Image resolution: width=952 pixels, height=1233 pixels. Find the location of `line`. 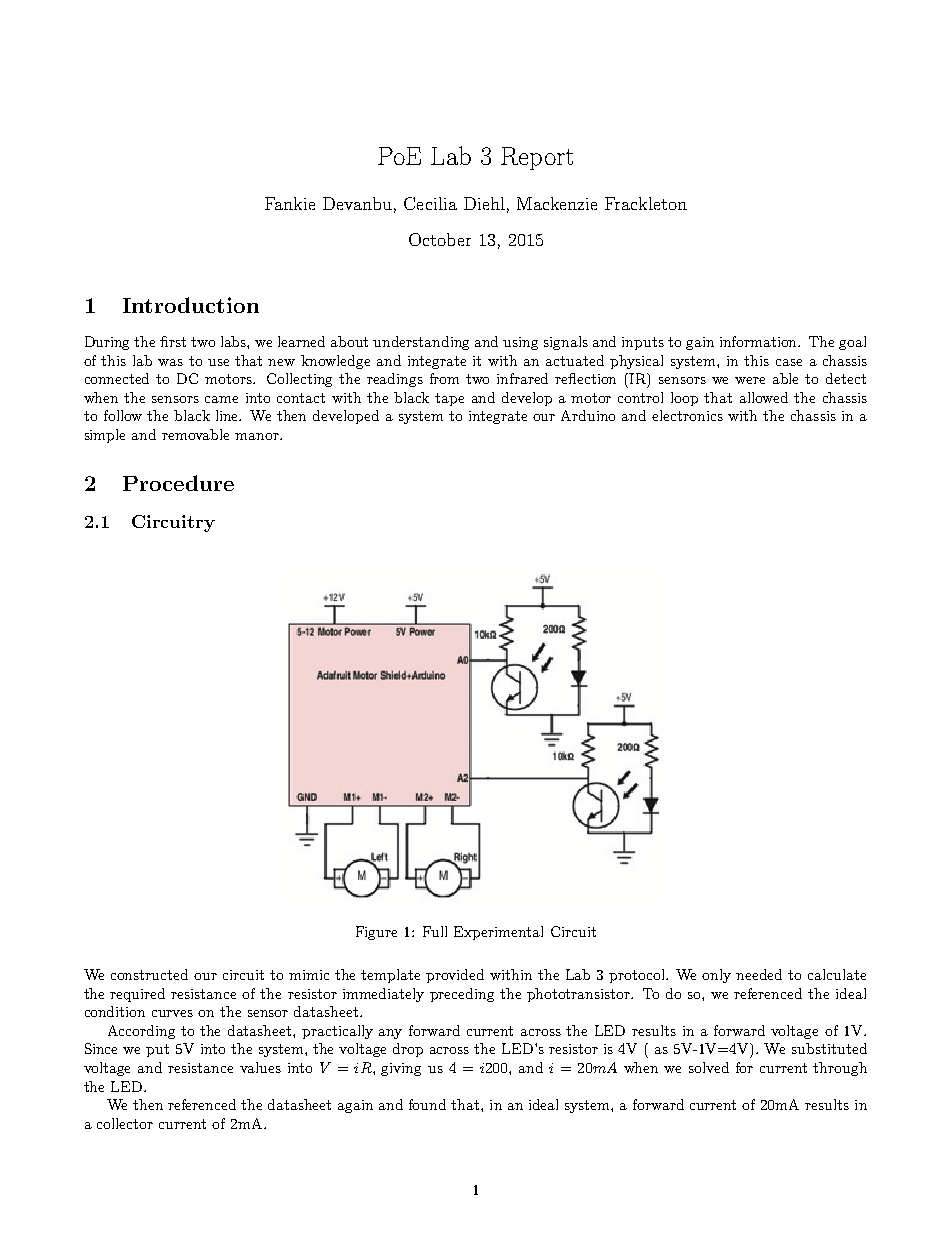

line is located at coordinates (228, 415).
